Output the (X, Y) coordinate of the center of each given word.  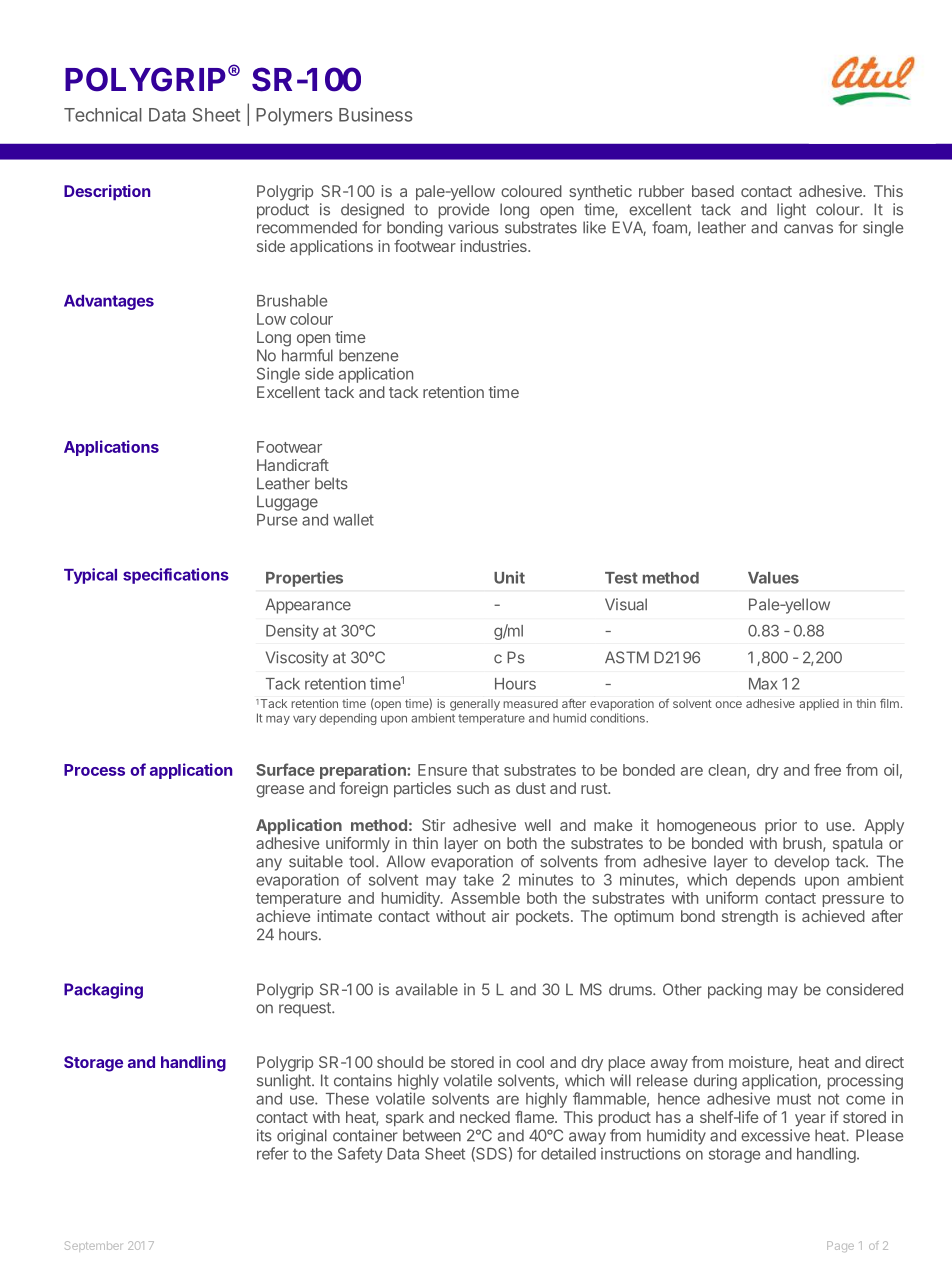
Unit (509, 577)
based (713, 191)
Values (773, 578)
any (269, 864)
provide (464, 211)
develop (801, 863)
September (93, 1246)
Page (840, 1246)
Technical (103, 115)
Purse (277, 520)
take (478, 880)
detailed (568, 1153)
